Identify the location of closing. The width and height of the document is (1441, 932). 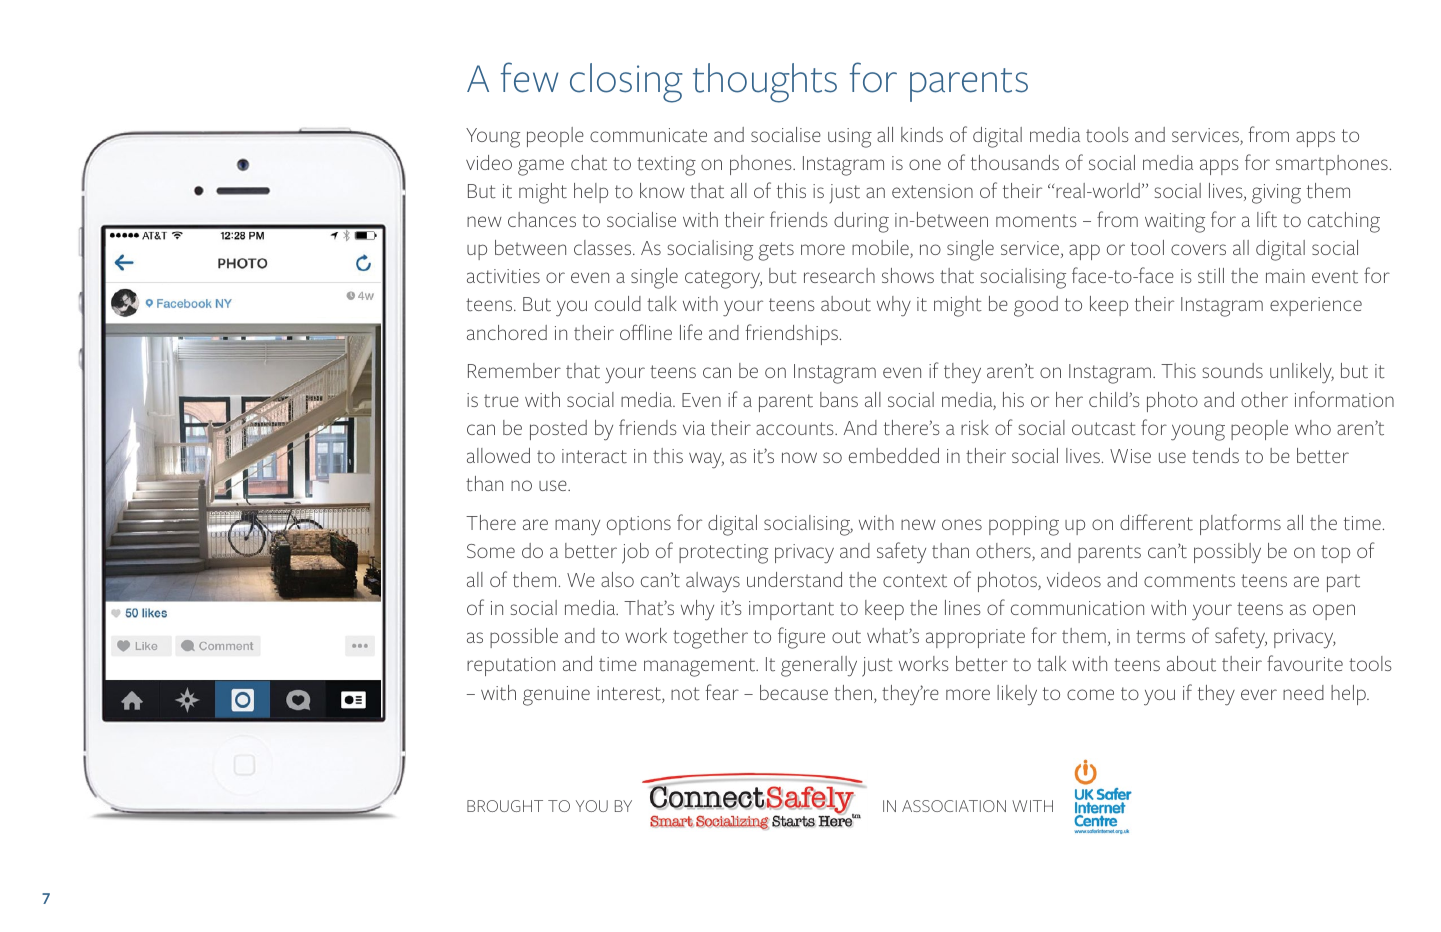
(626, 83).
